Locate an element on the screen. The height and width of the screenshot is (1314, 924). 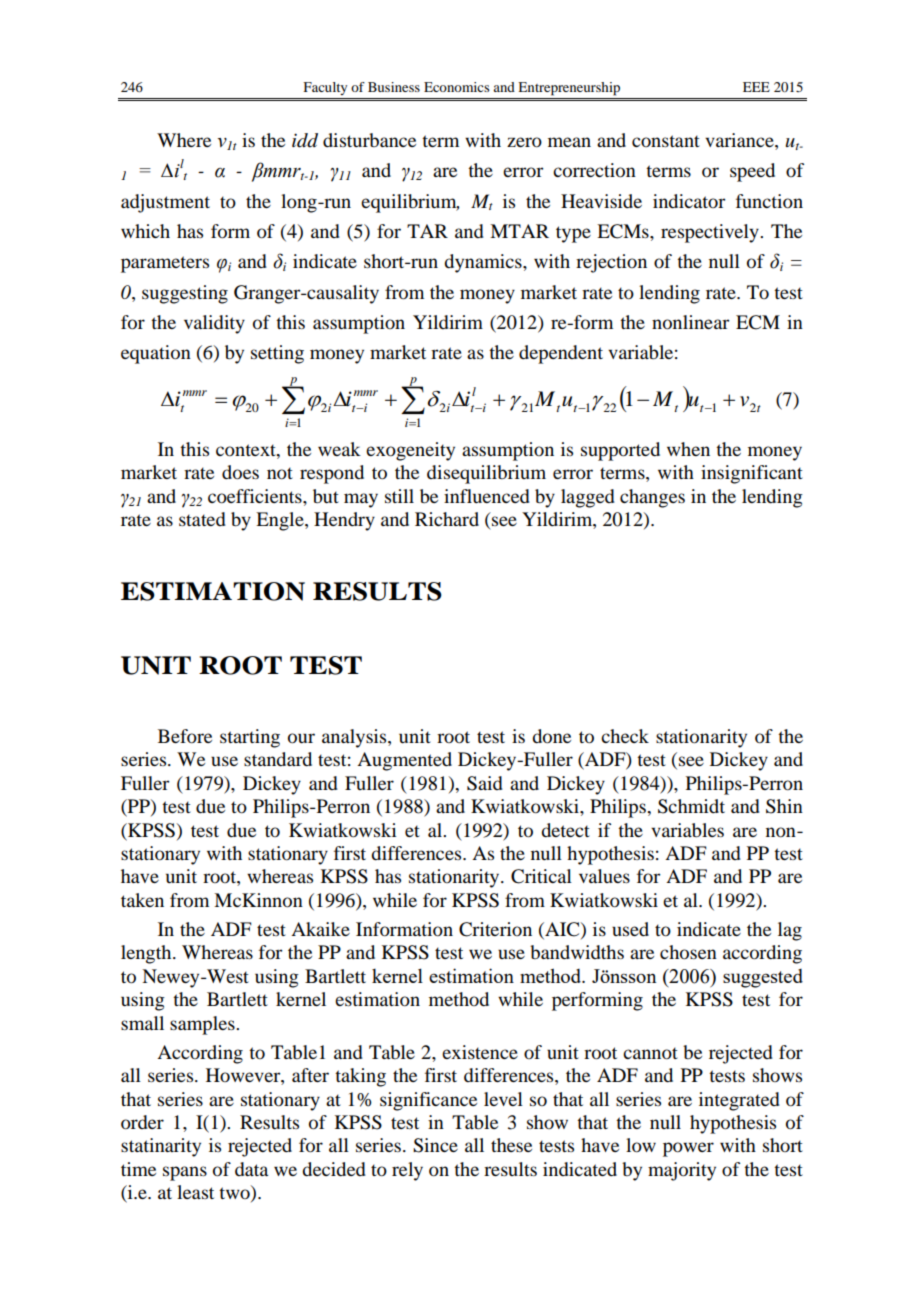
Since is located at coordinates (435, 1145).
